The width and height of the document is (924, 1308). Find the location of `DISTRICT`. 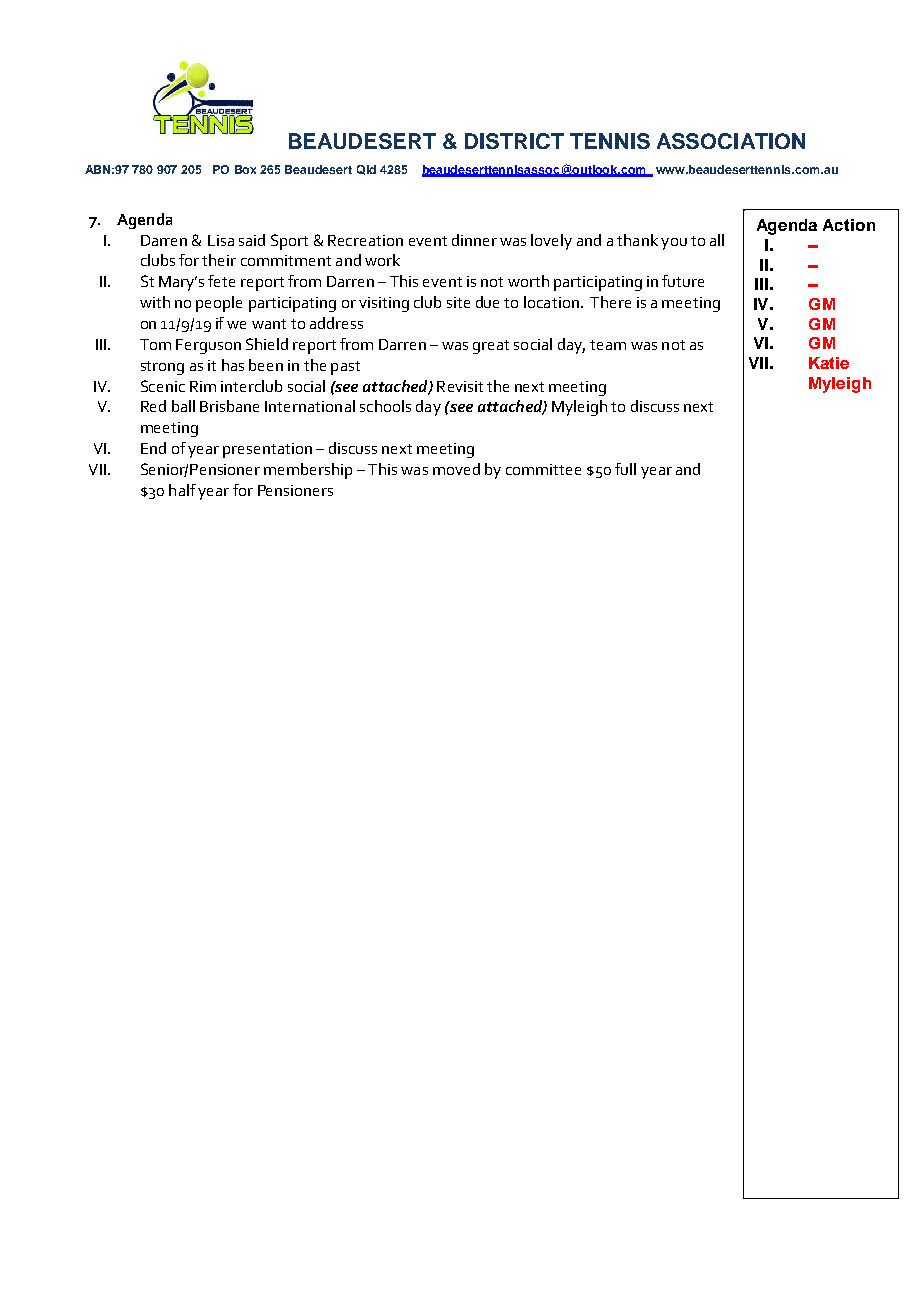

DISTRICT is located at coordinates (514, 141).
